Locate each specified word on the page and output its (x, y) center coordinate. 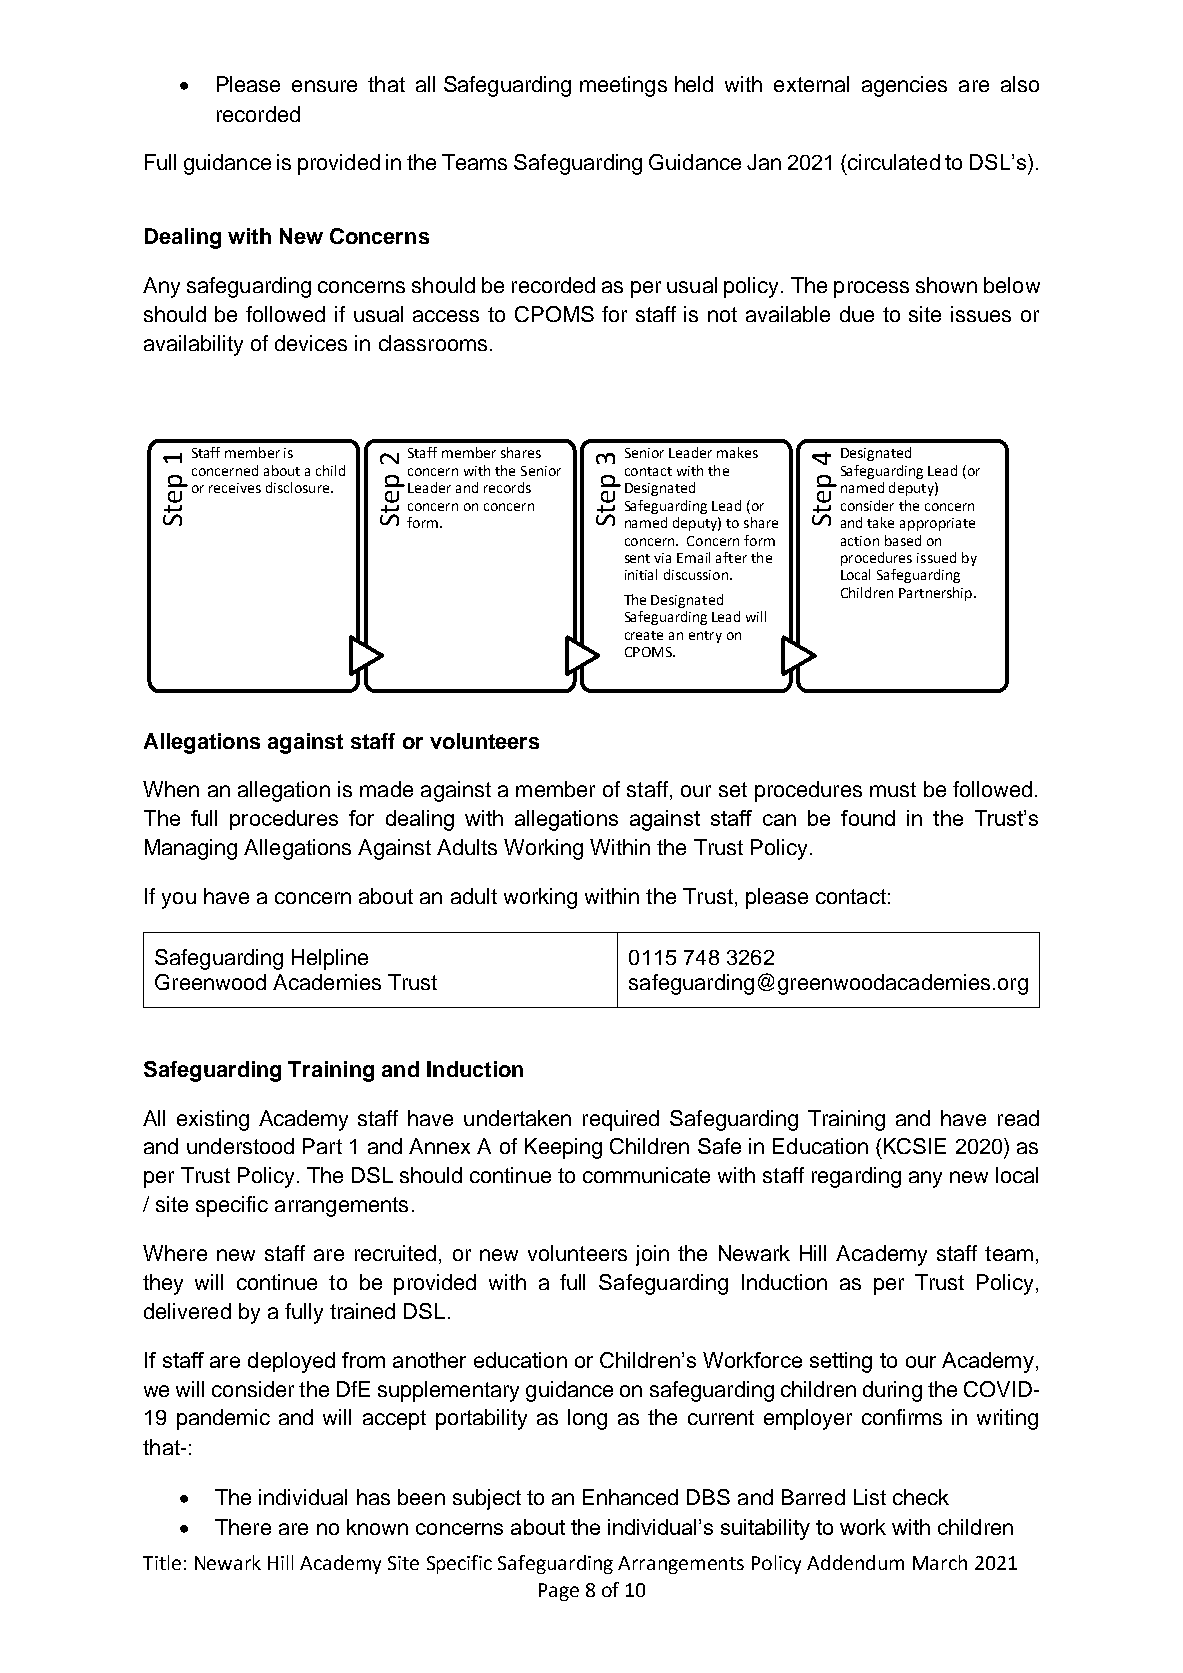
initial (641, 574)
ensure (324, 86)
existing (213, 1120)
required (621, 1120)
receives (235, 488)
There (243, 1527)
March (940, 1562)
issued (936, 557)
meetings (623, 86)
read (1018, 1118)
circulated (894, 162)
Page (559, 1592)
